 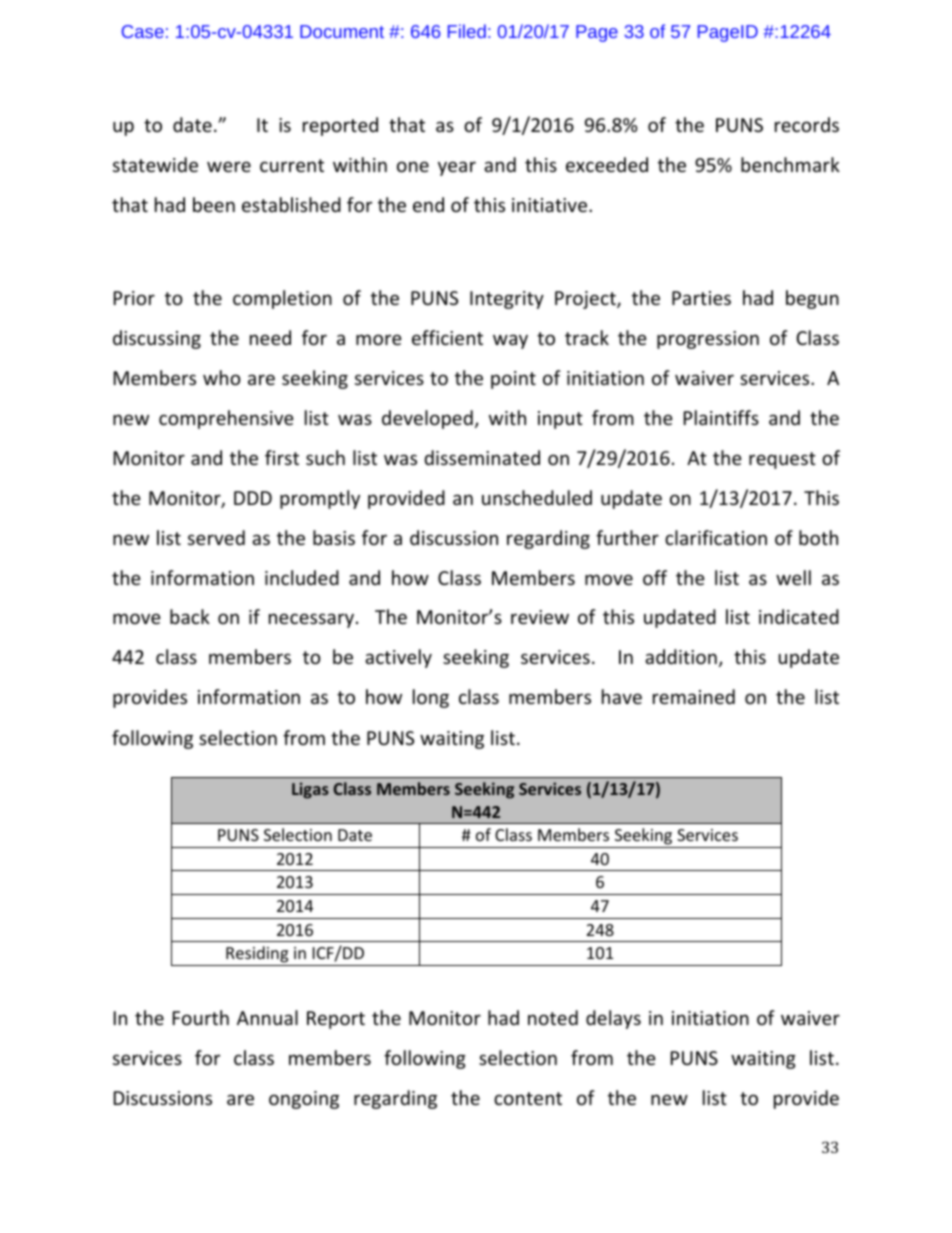 I want to click on delays, so click(x=613, y=1019).
